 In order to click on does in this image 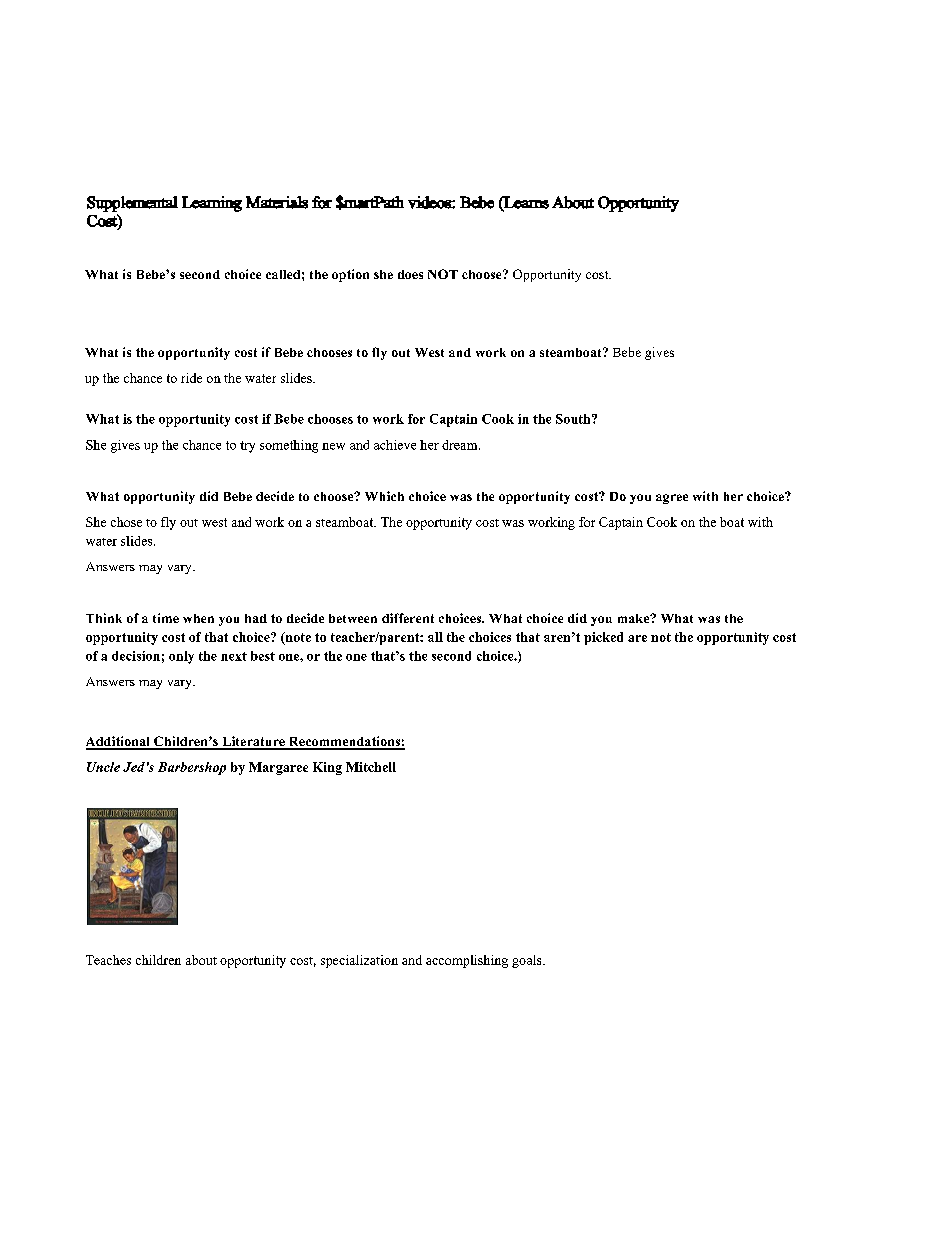, I will do `click(410, 274)`.
